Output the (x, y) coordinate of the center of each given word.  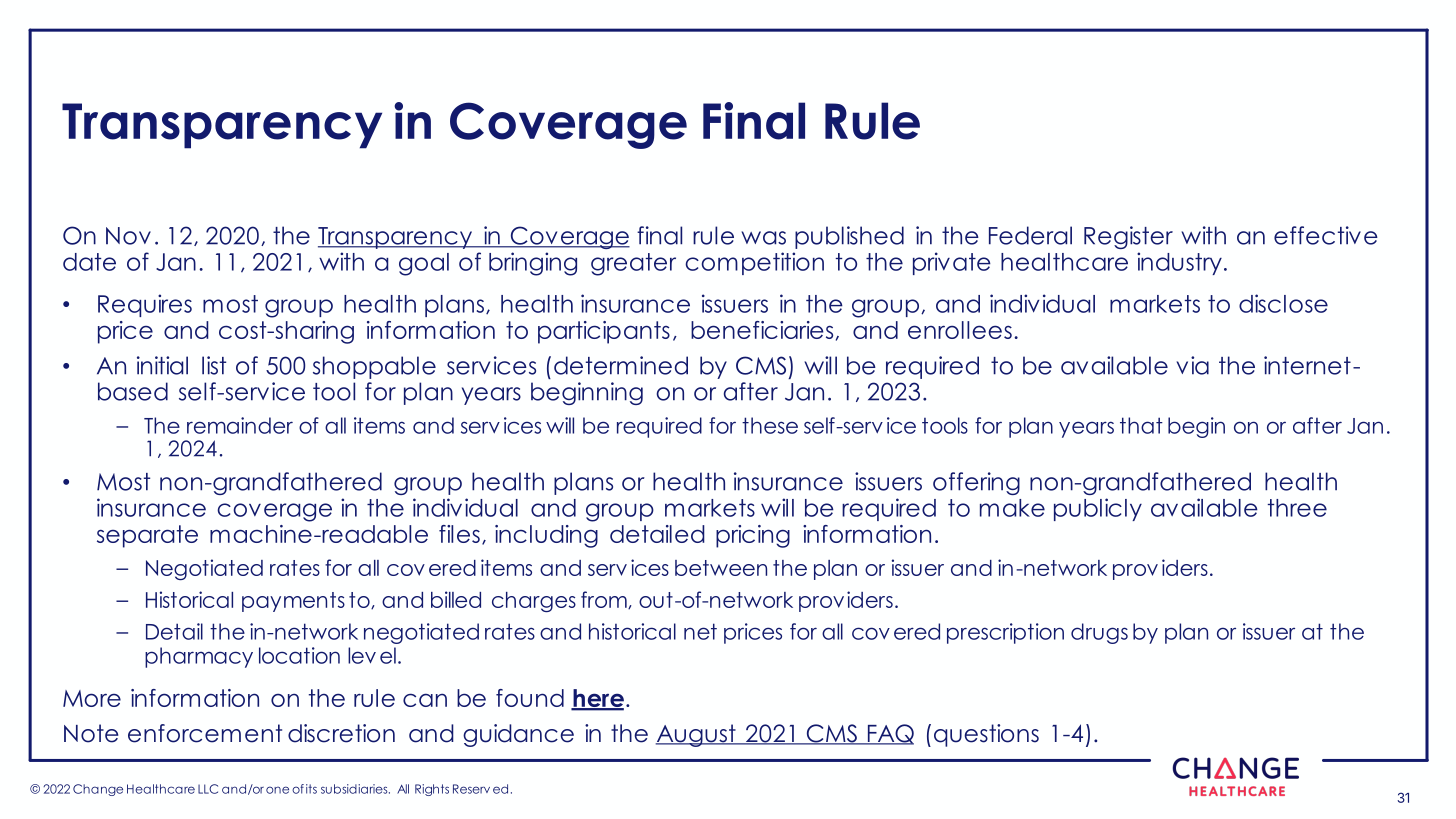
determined (621, 365)
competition (754, 263)
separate (147, 536)
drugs (1099, 633)
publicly (1098, 509)
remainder (240, 425)
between (721, 568)
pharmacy (199, 657)
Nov (128, 236)
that (1141, 425)
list (214, 365)
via (1193, 365)
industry (1179, 263)
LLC (208, 789)
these (770, 425)
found (530, 698)
